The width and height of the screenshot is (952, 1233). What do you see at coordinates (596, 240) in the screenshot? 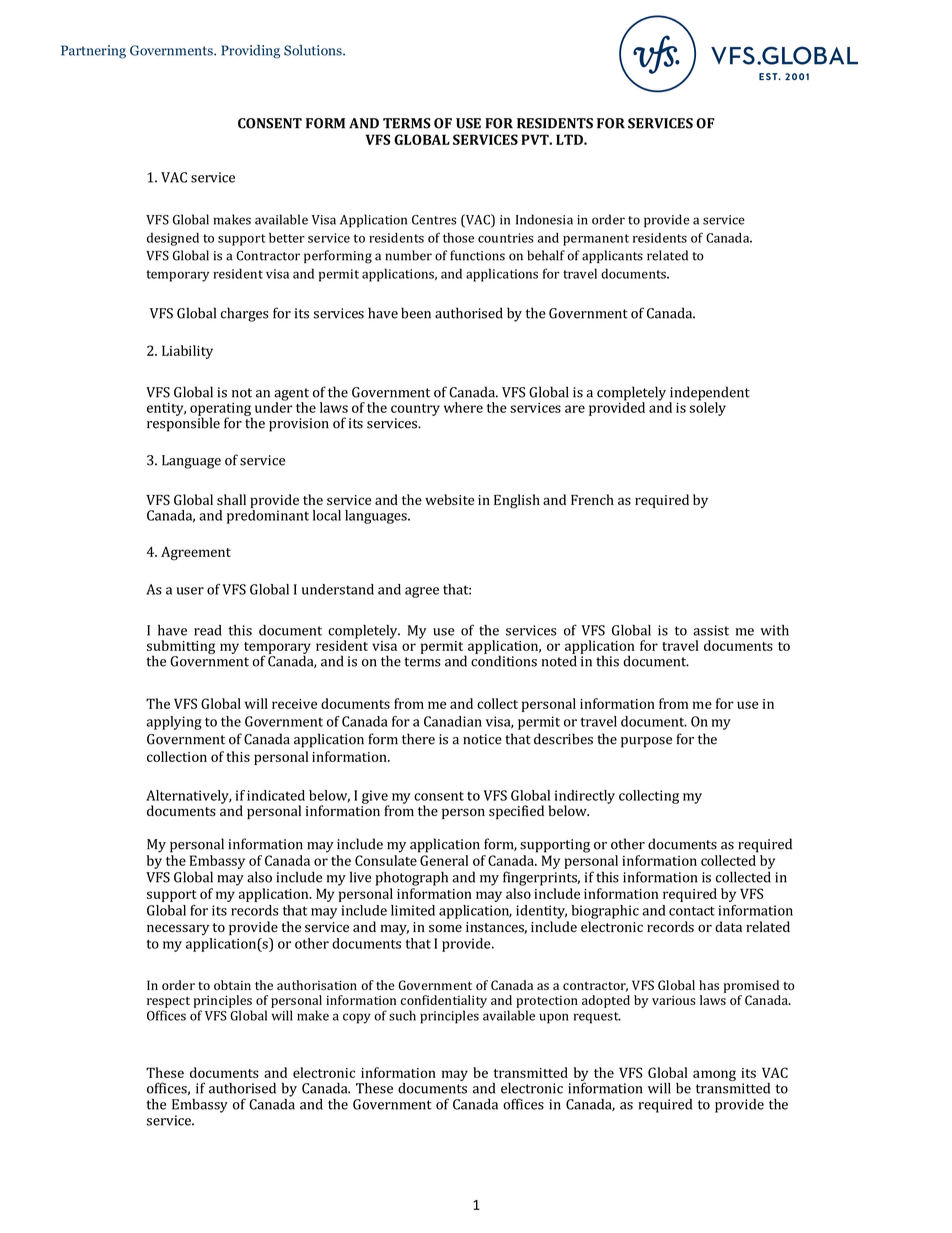
I see `permanent` at bounding box center [596, 240].
